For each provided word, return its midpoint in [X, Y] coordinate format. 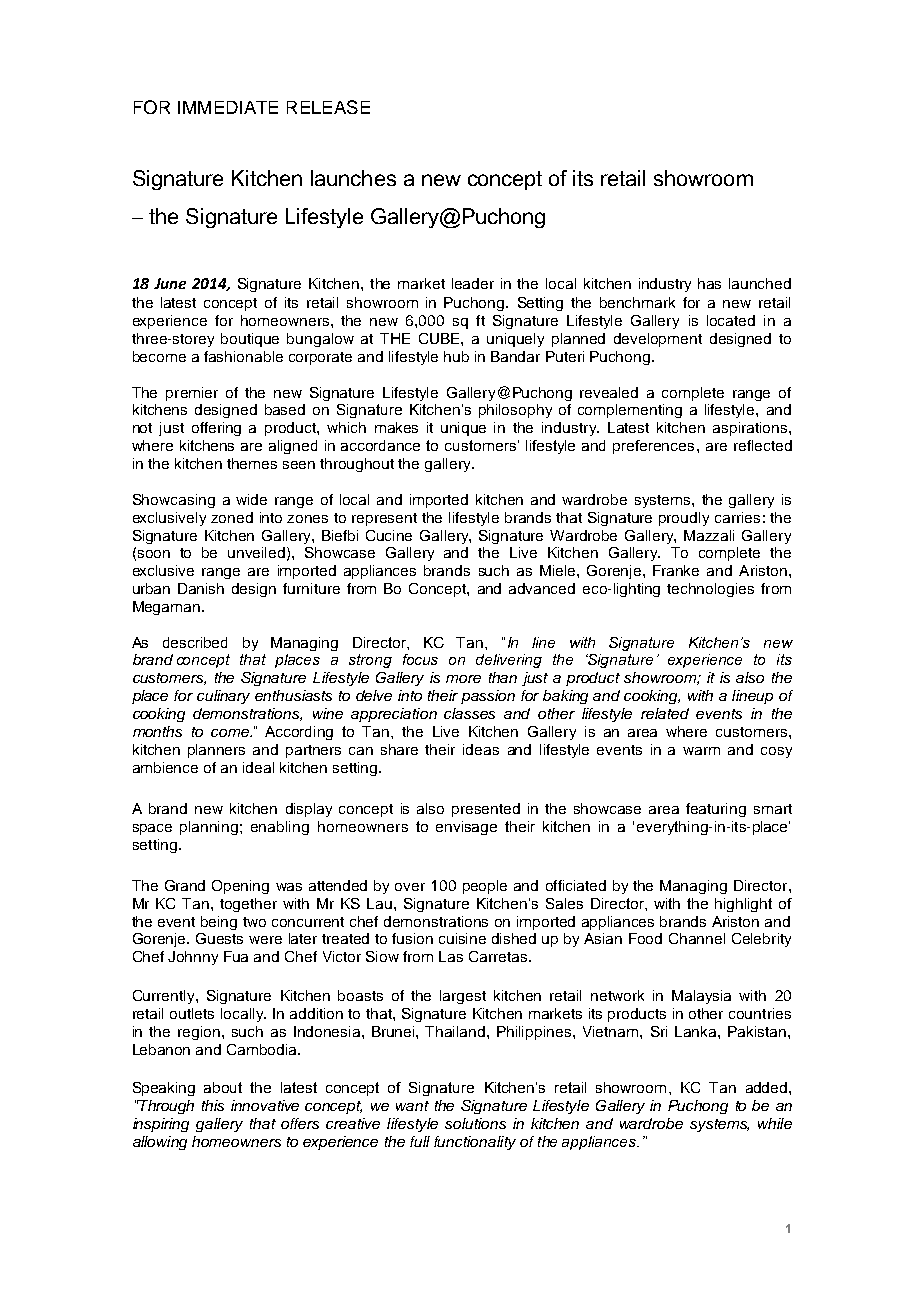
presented [486, 810]
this [213, 1105]
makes [396, 427]
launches [353, 178]
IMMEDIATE [228, 107]
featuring [716, 810]
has [709, 283]
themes [252, 463]
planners [216, 751]
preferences [653, 447]
